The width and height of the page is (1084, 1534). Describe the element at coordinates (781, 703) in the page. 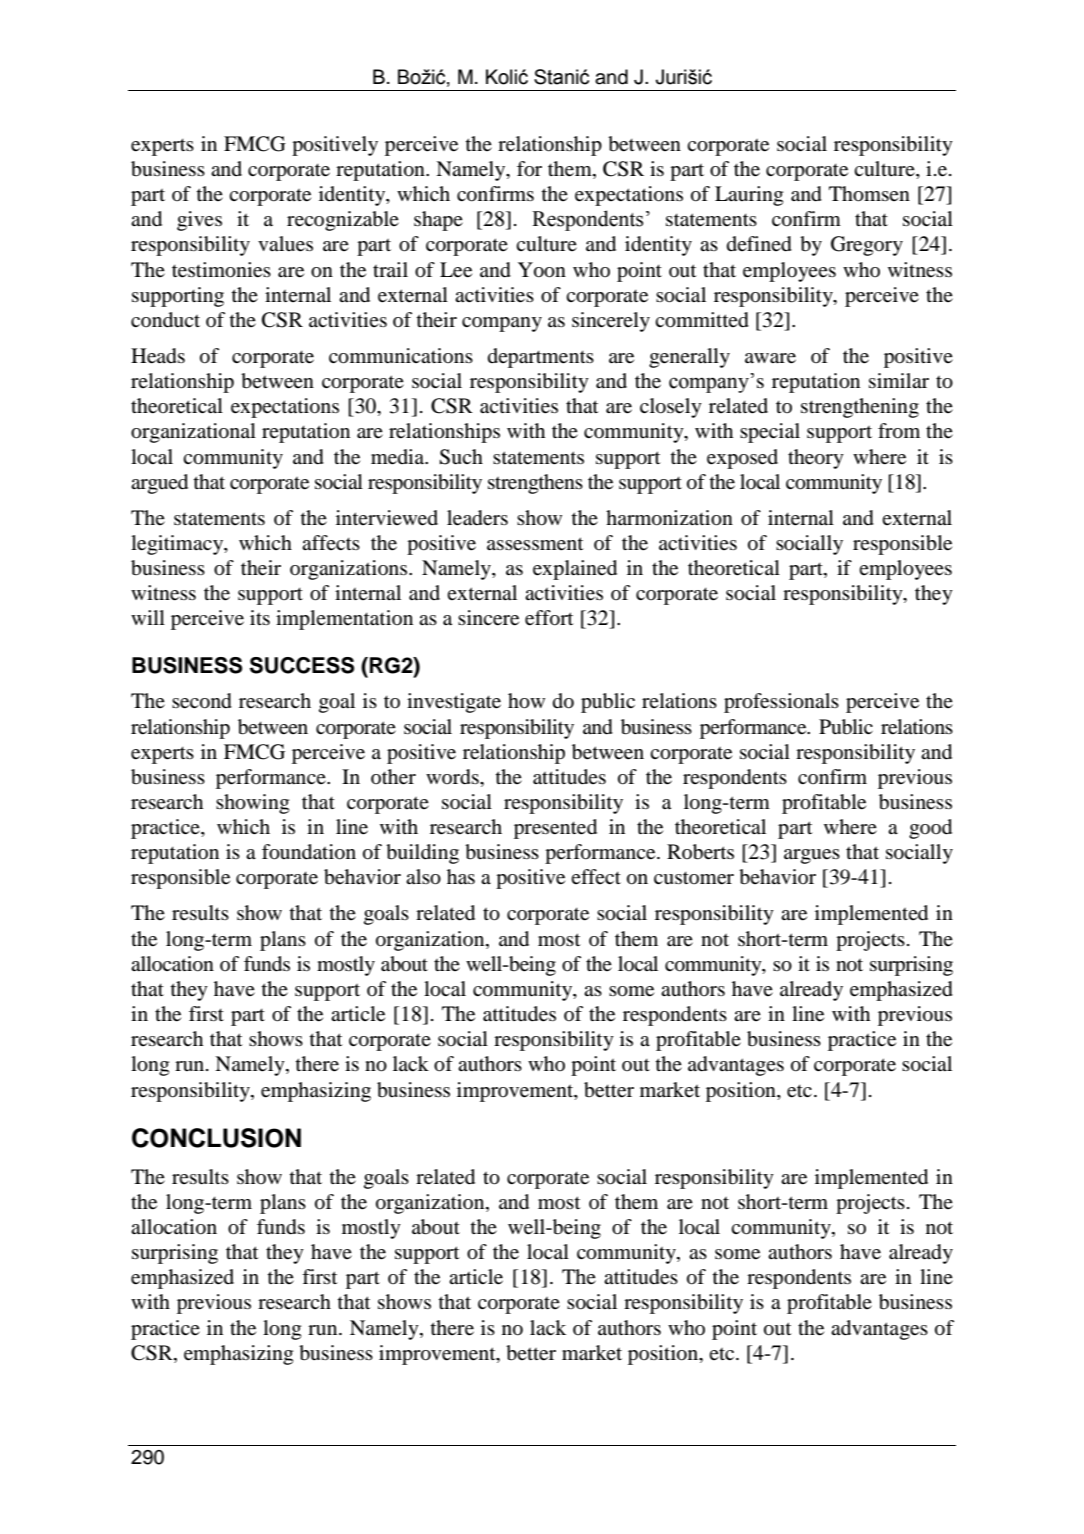

I see `professionals` at that location.
